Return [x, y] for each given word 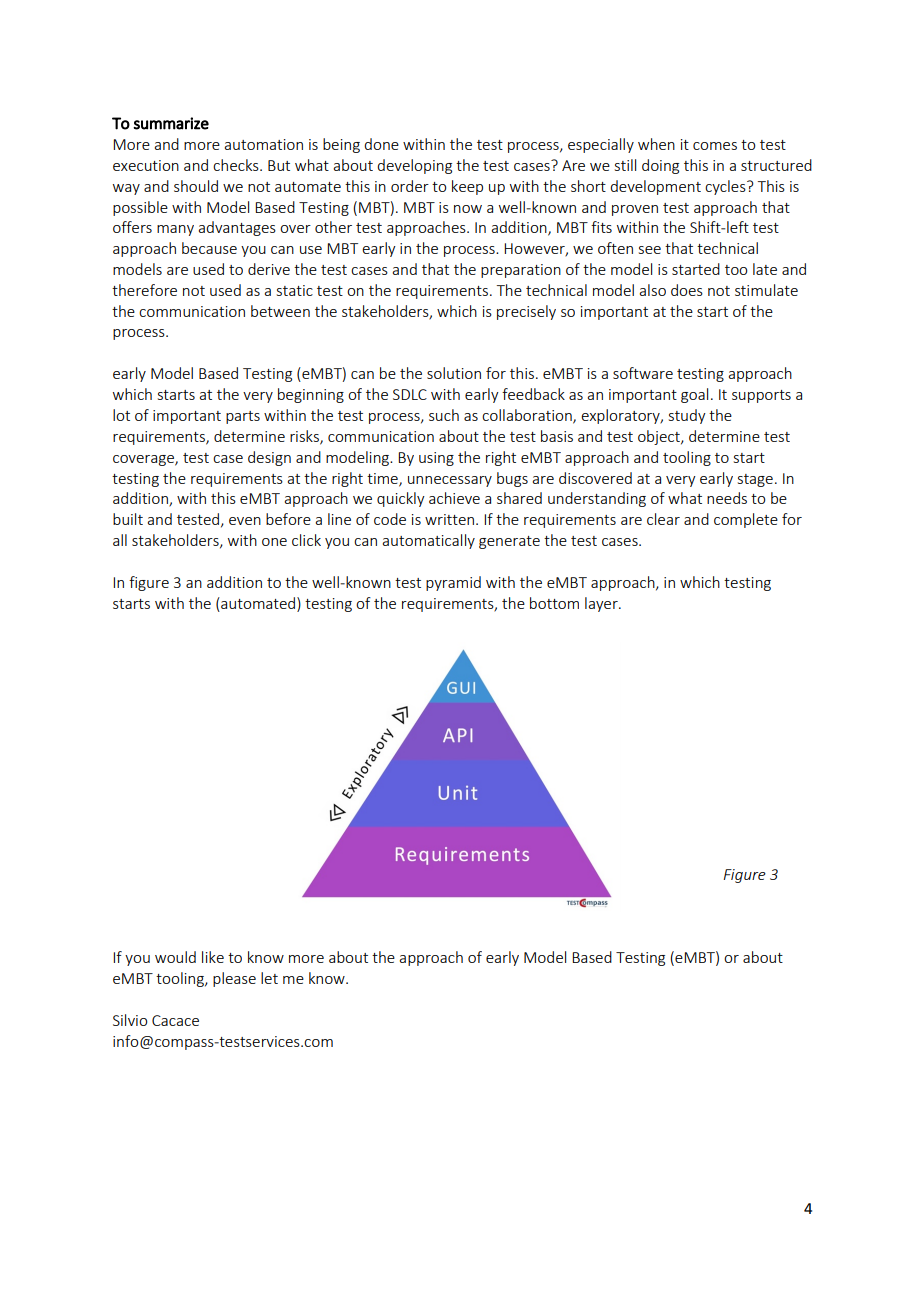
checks [237, 165]
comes [715, 146]
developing [414, 166]
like [213, 957]
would [175, 957]
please [234, 979]
